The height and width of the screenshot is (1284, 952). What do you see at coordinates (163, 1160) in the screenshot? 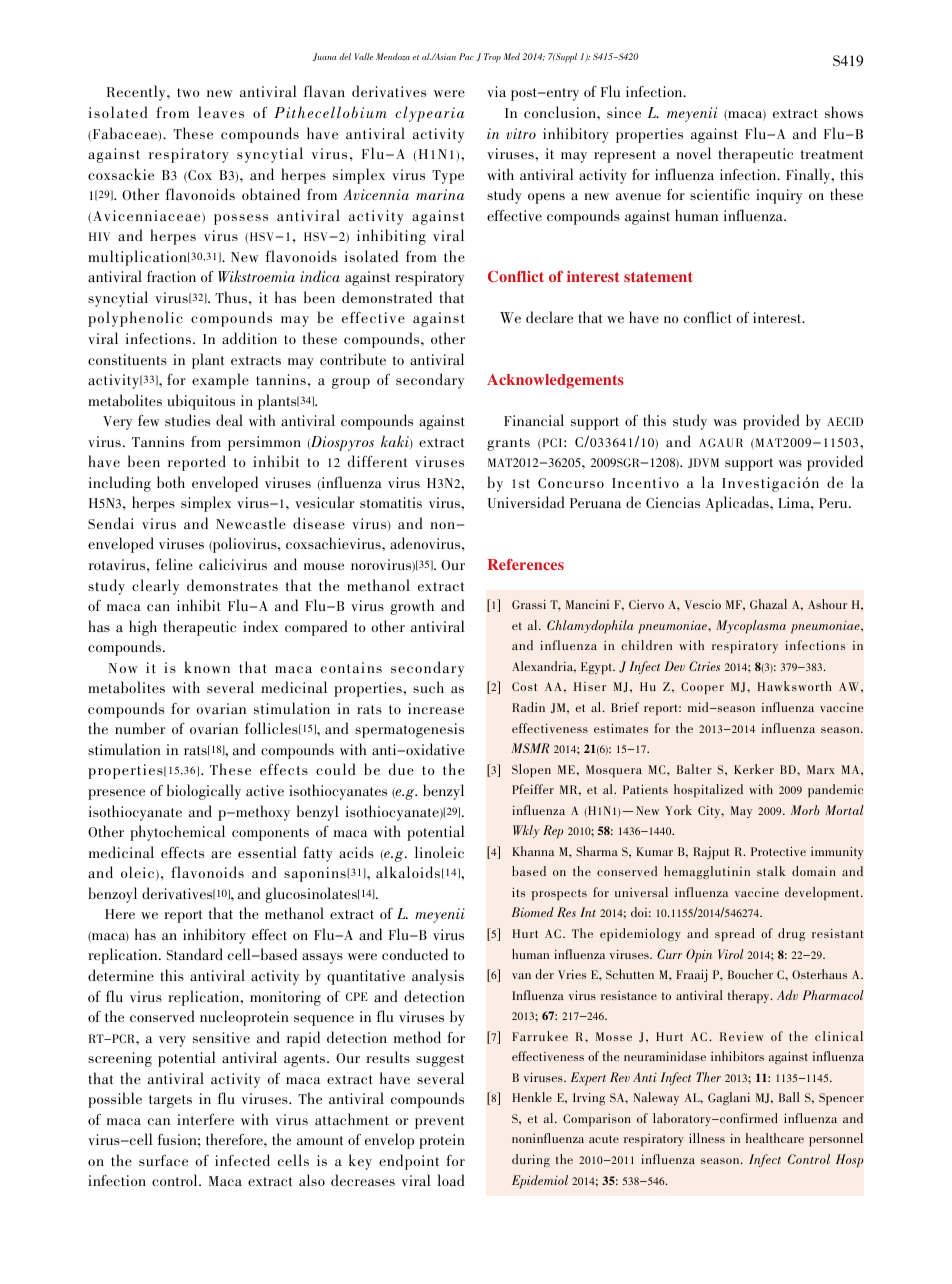
I see `surface` at bounding box center [163, 1160].
